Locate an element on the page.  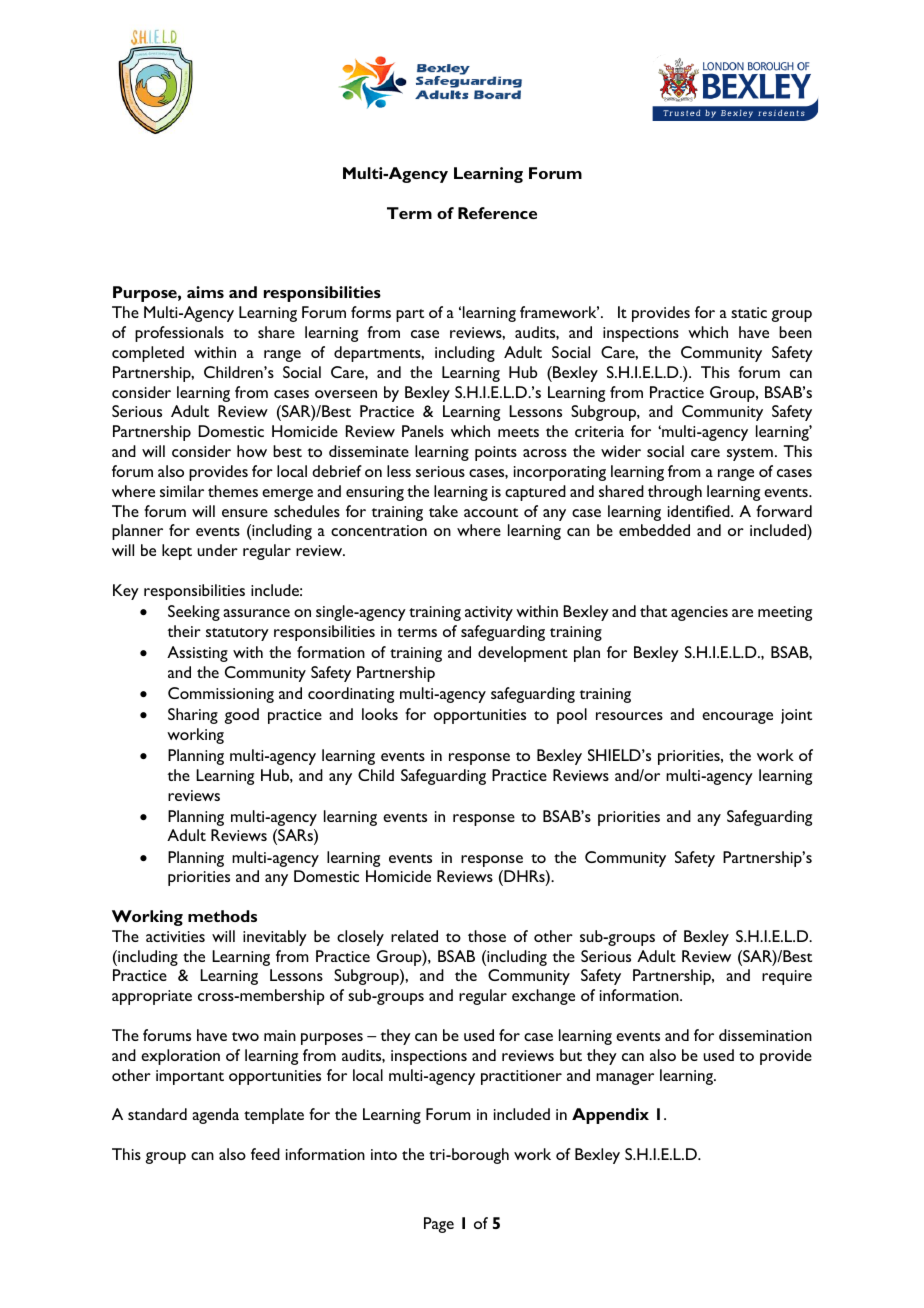
looks is located at coordinates (380, 714).
